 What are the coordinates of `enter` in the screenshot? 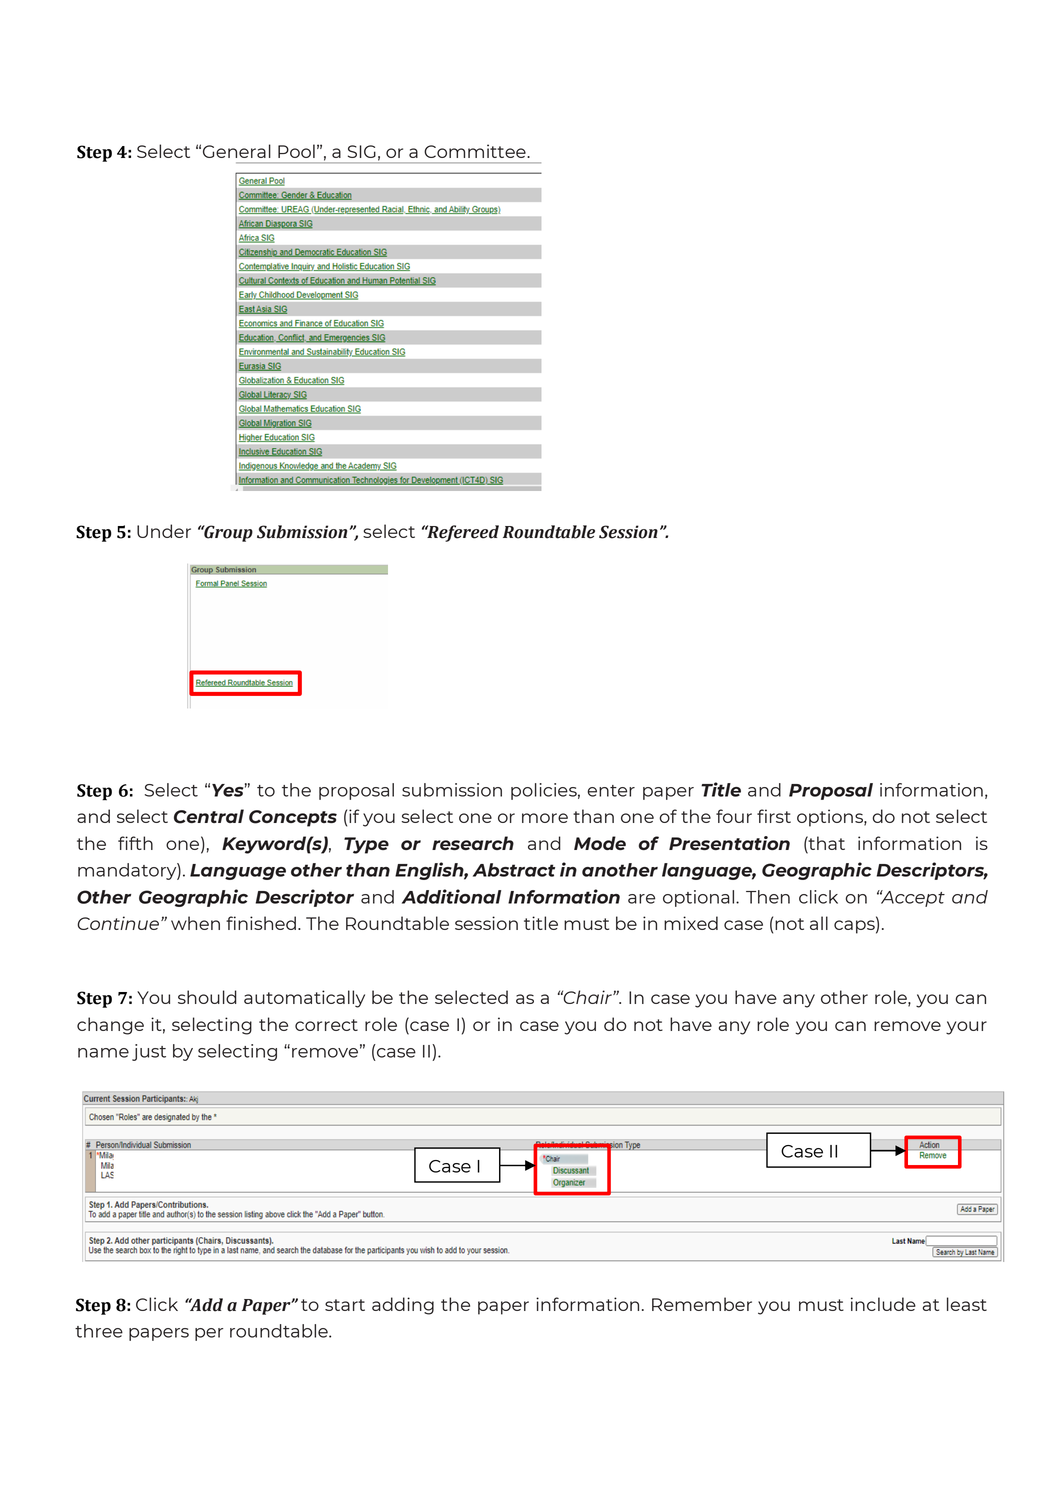 It's located at (611, 791).
